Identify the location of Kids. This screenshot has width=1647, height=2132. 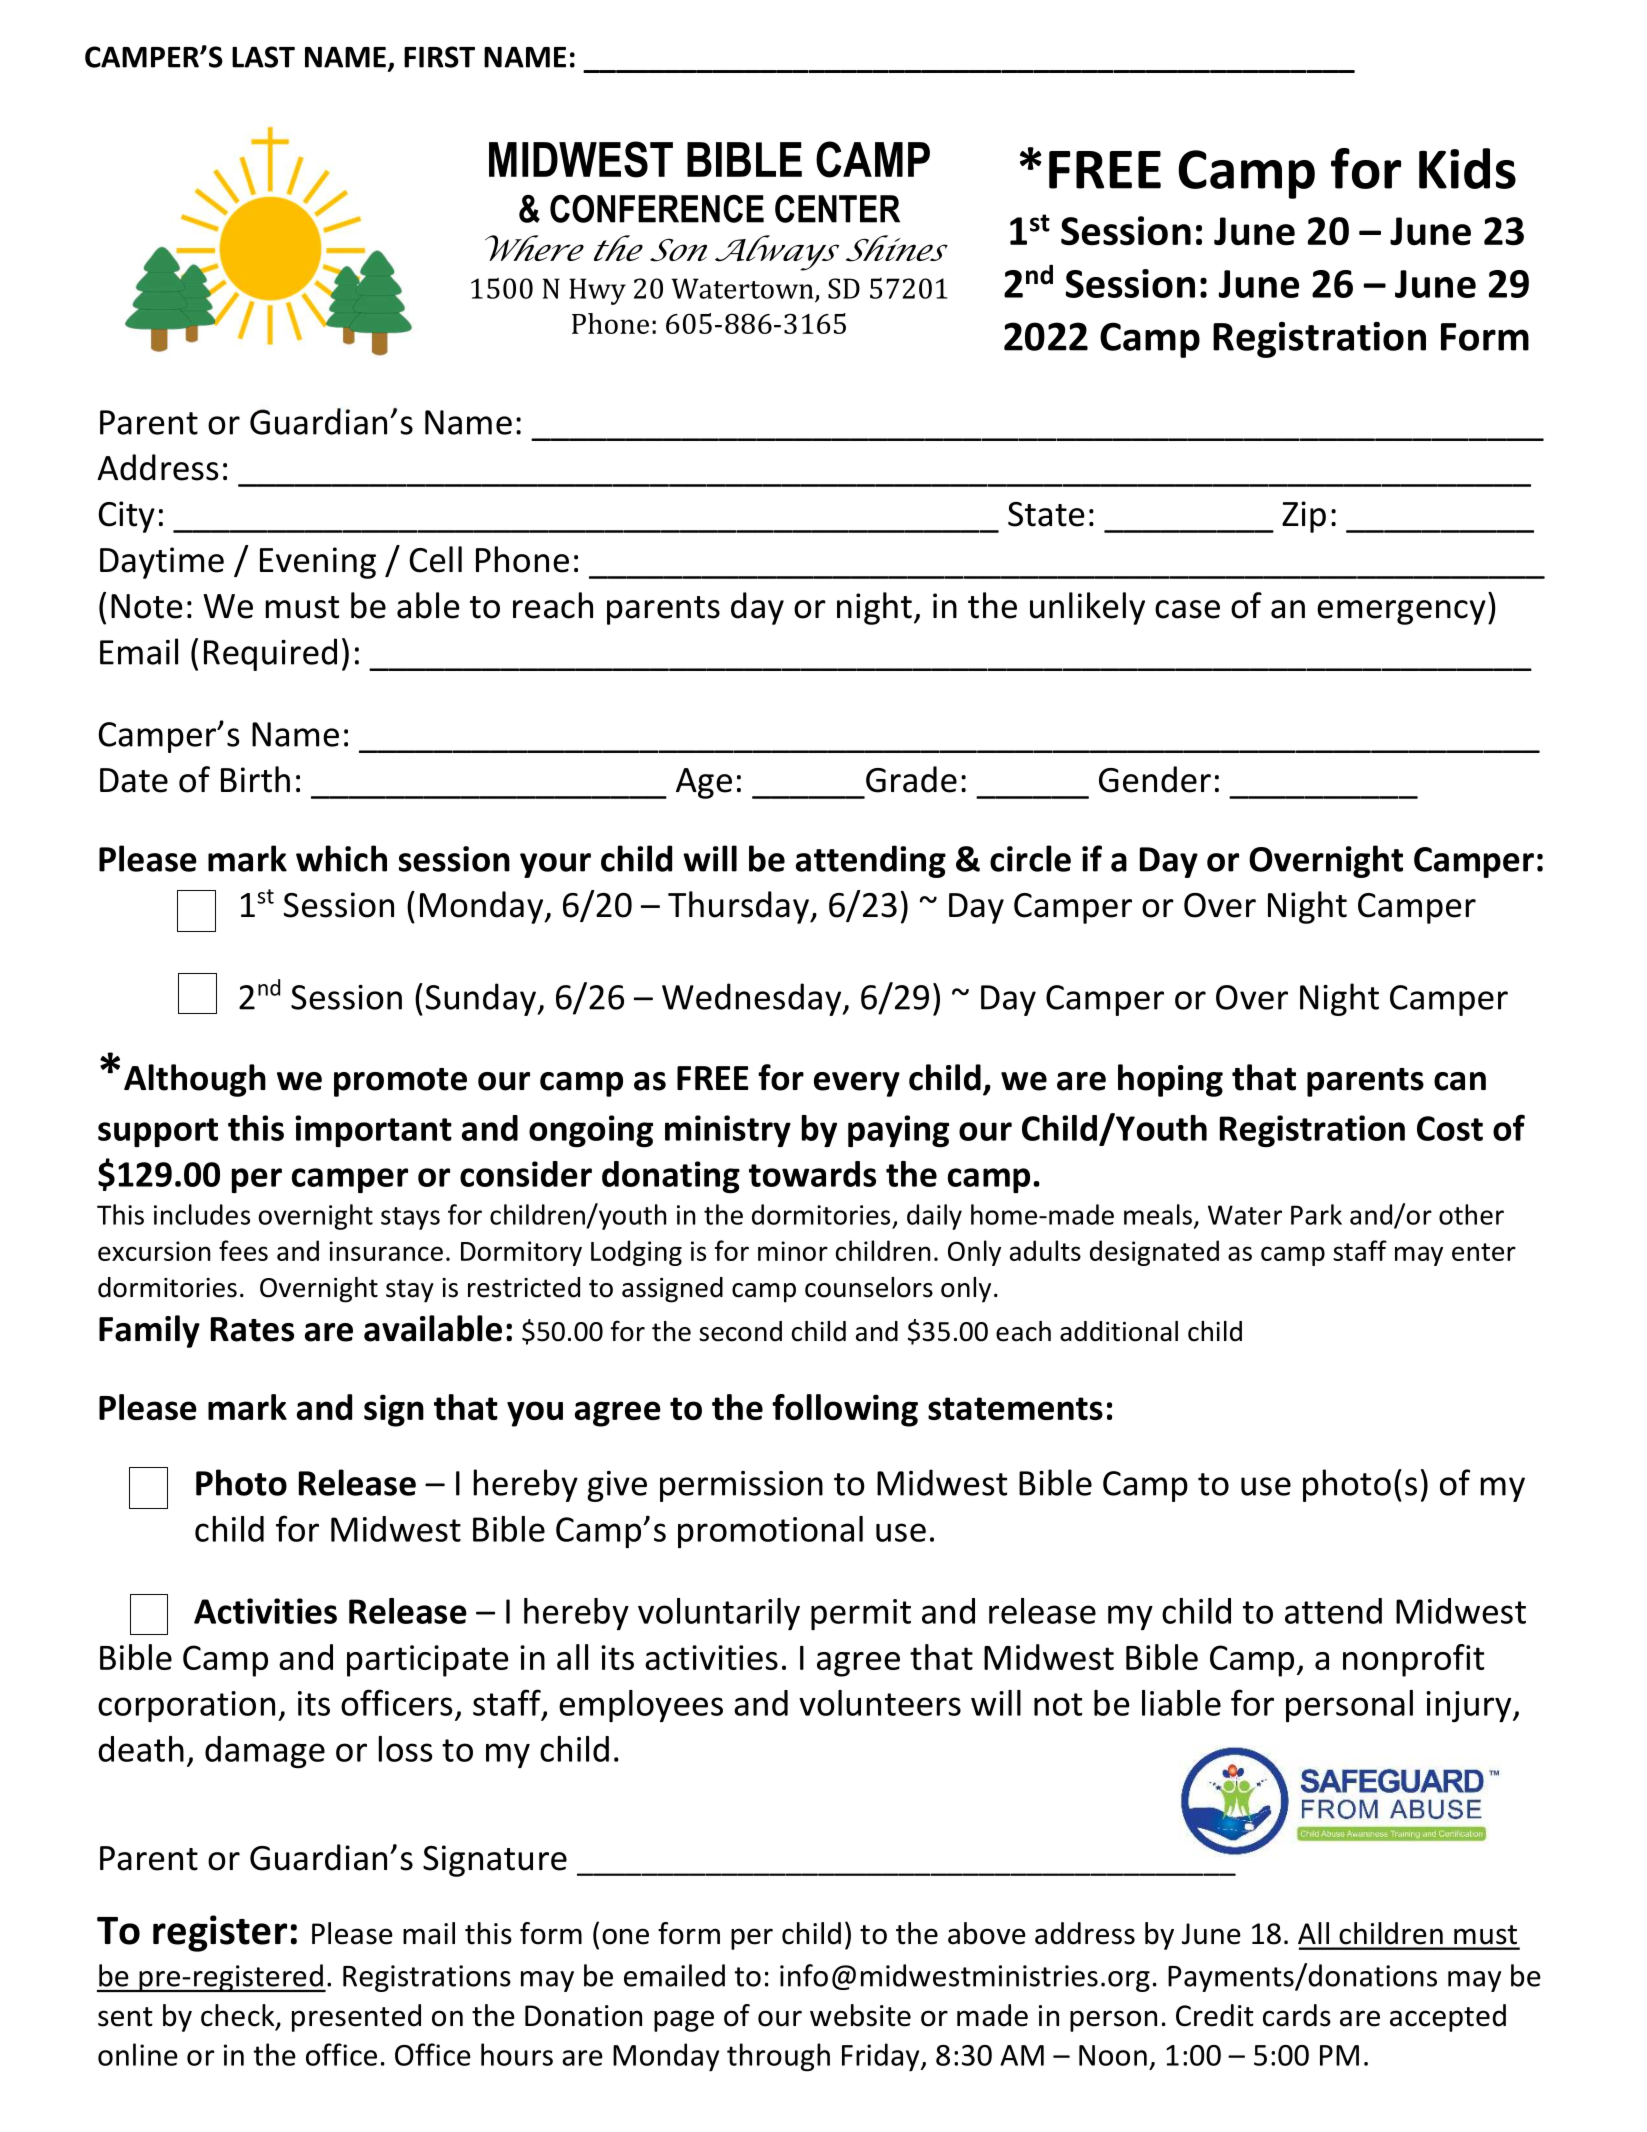
(1467, 168).
